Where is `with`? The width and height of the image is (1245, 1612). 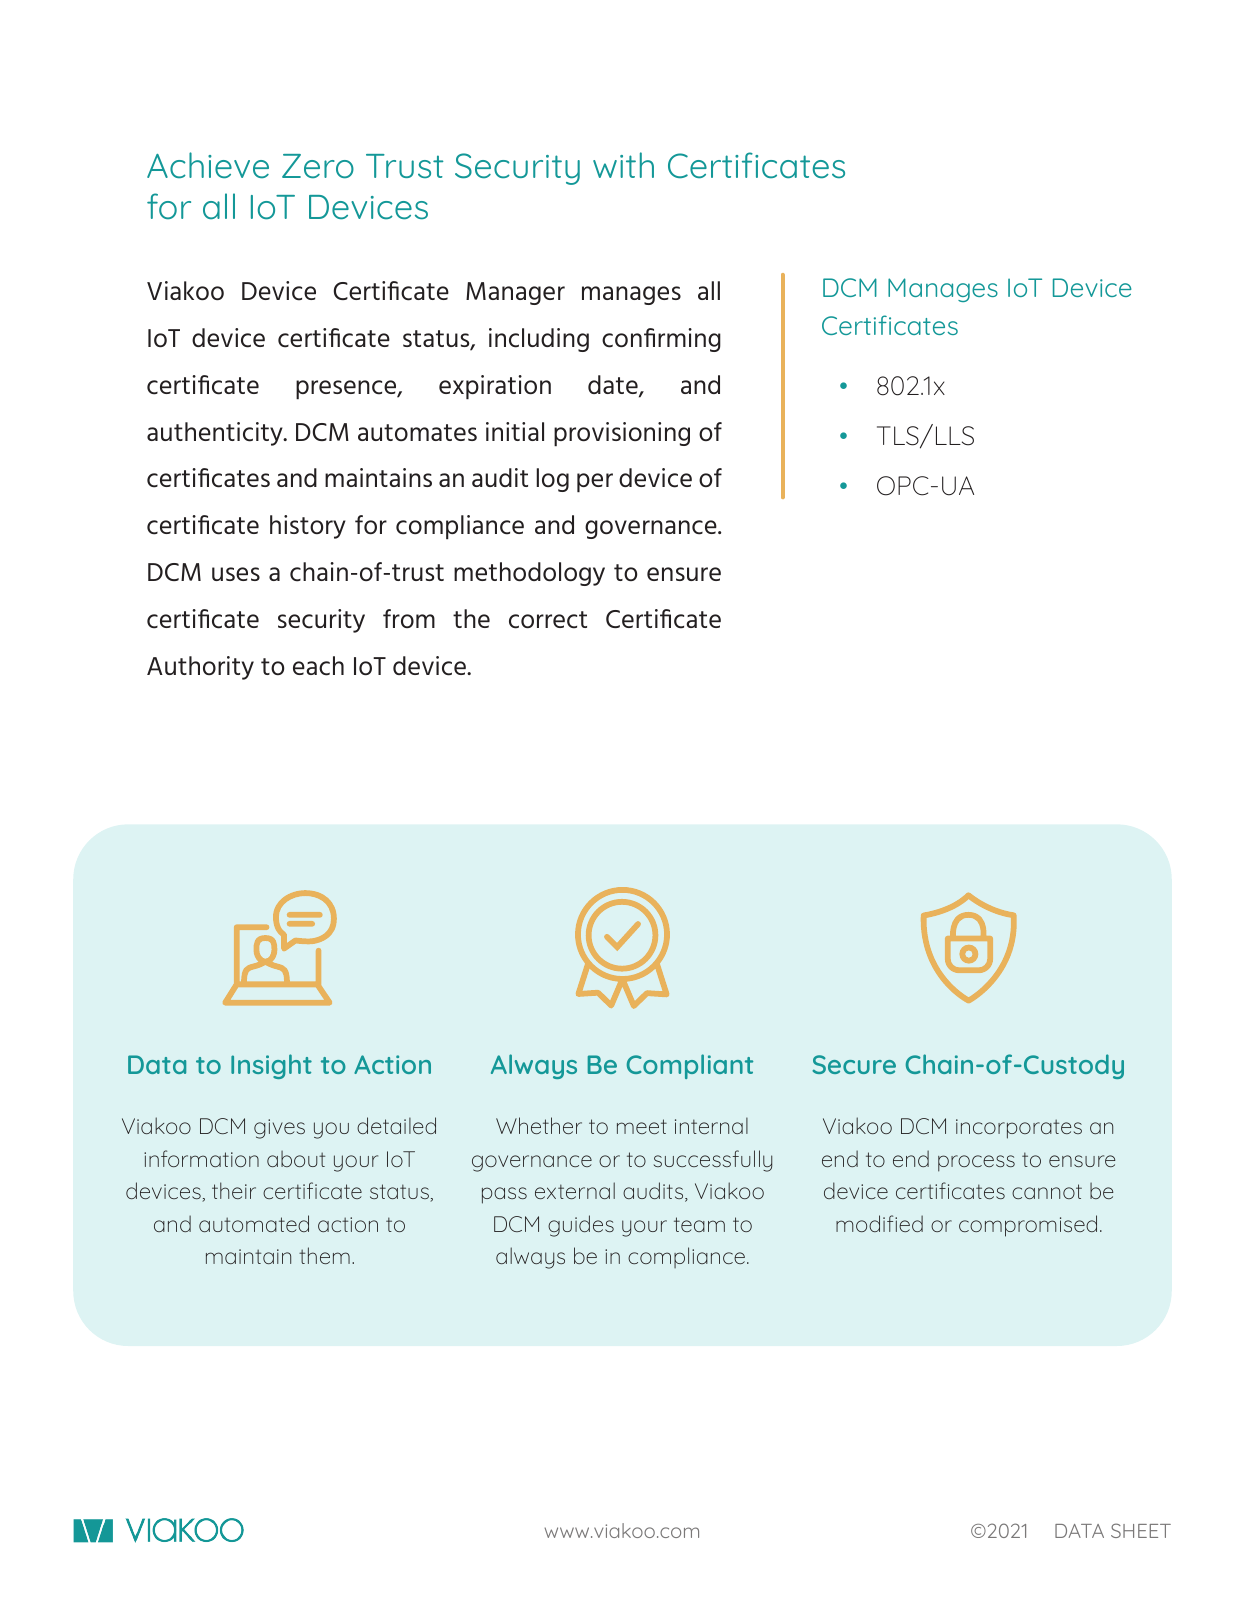
with is located at coordinates (623, 165).
